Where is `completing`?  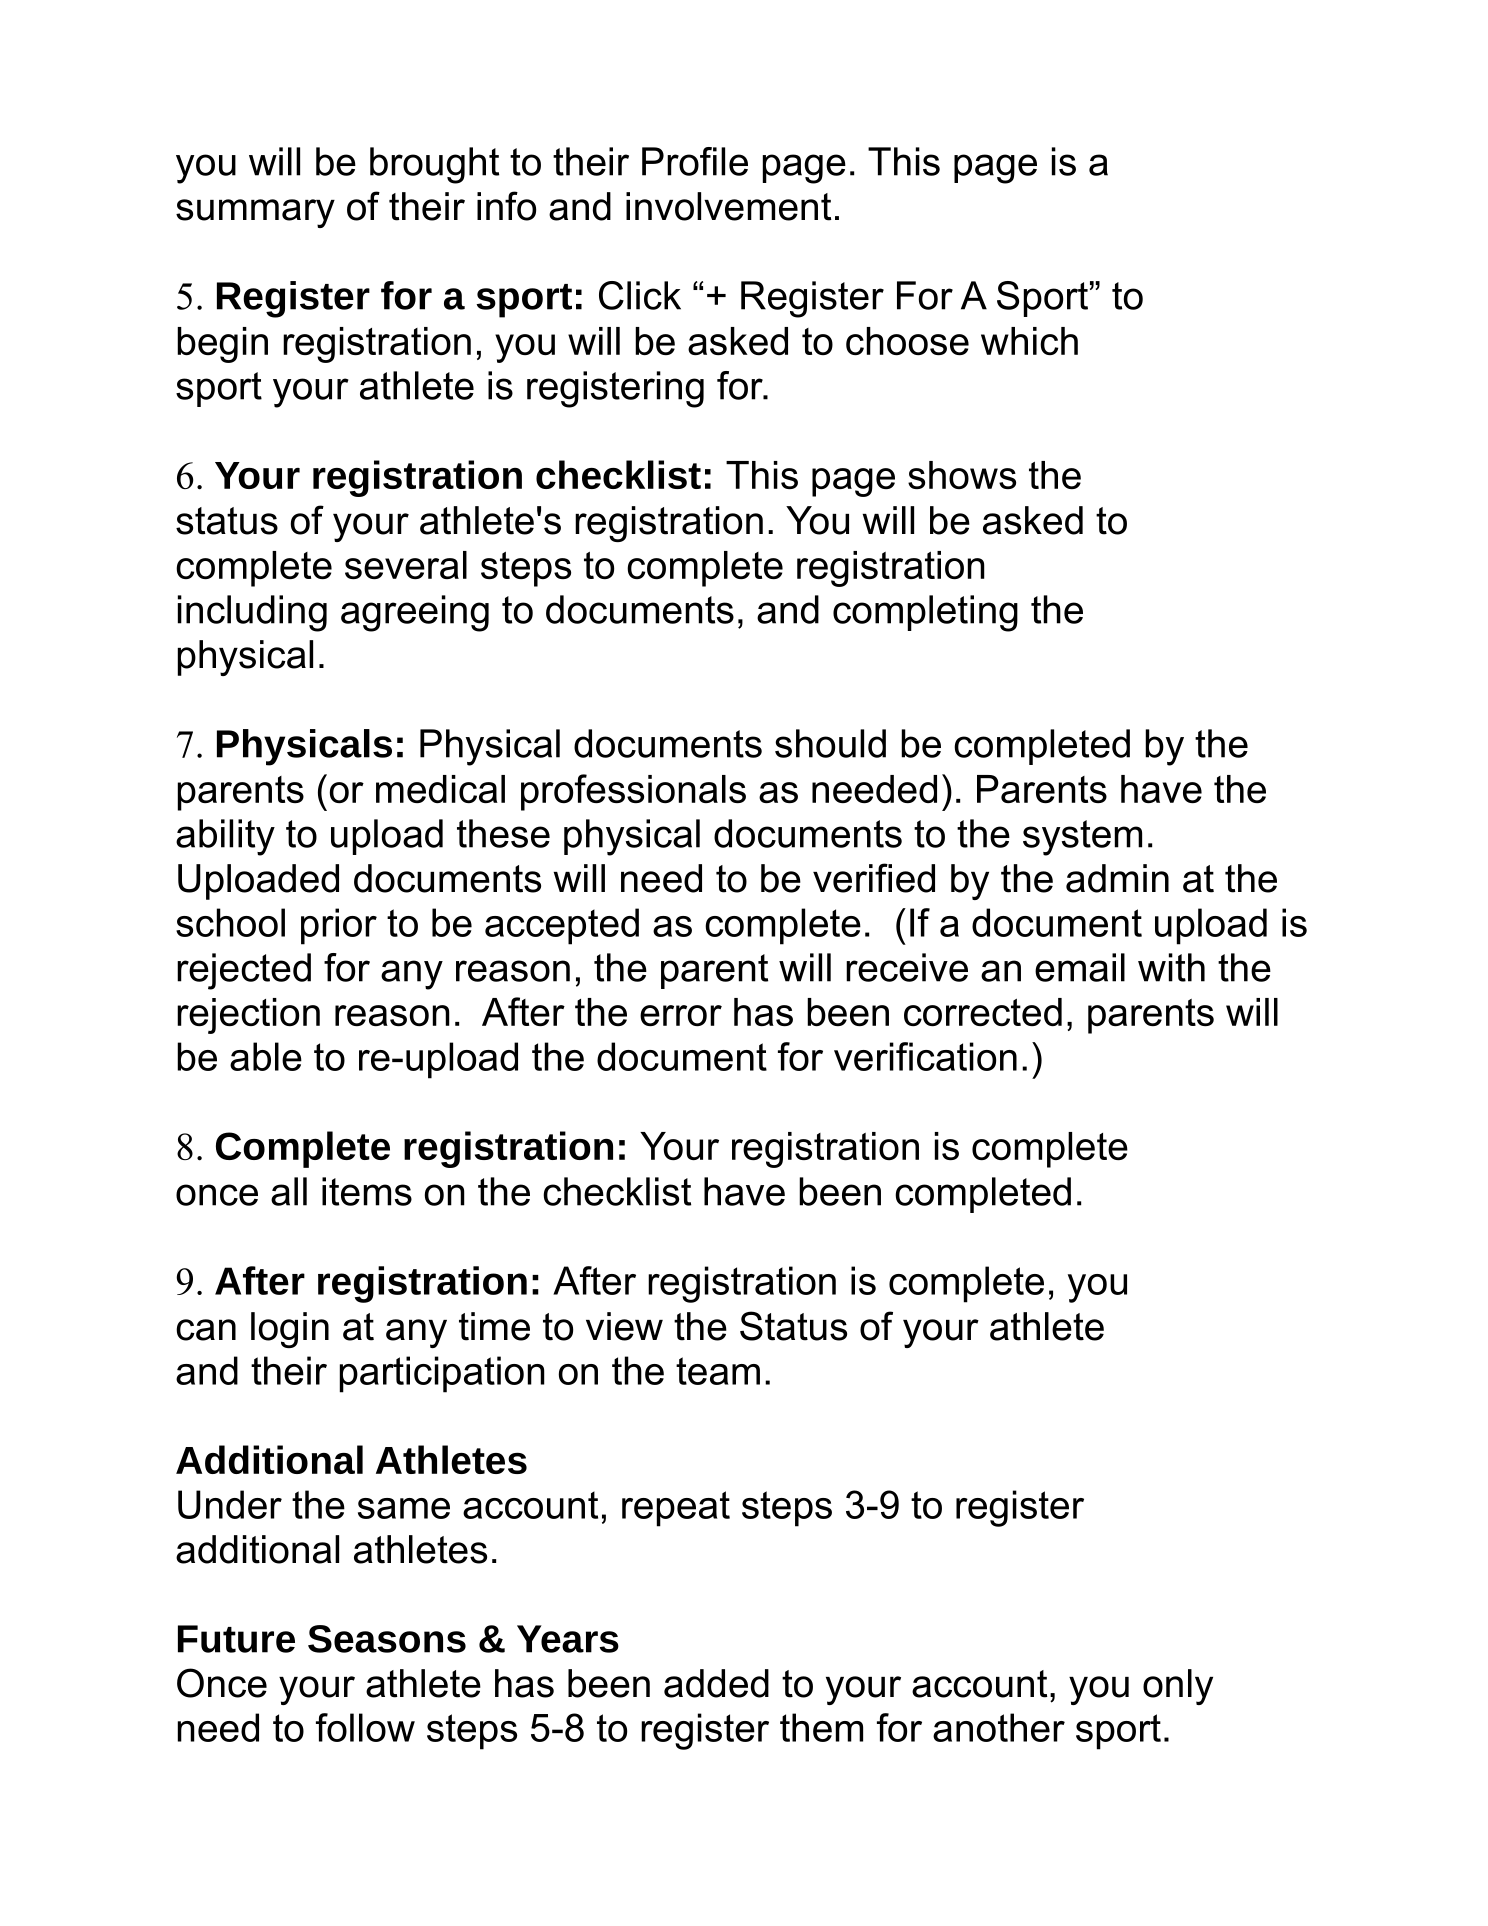
completing is located at coordinates (925, 613).
